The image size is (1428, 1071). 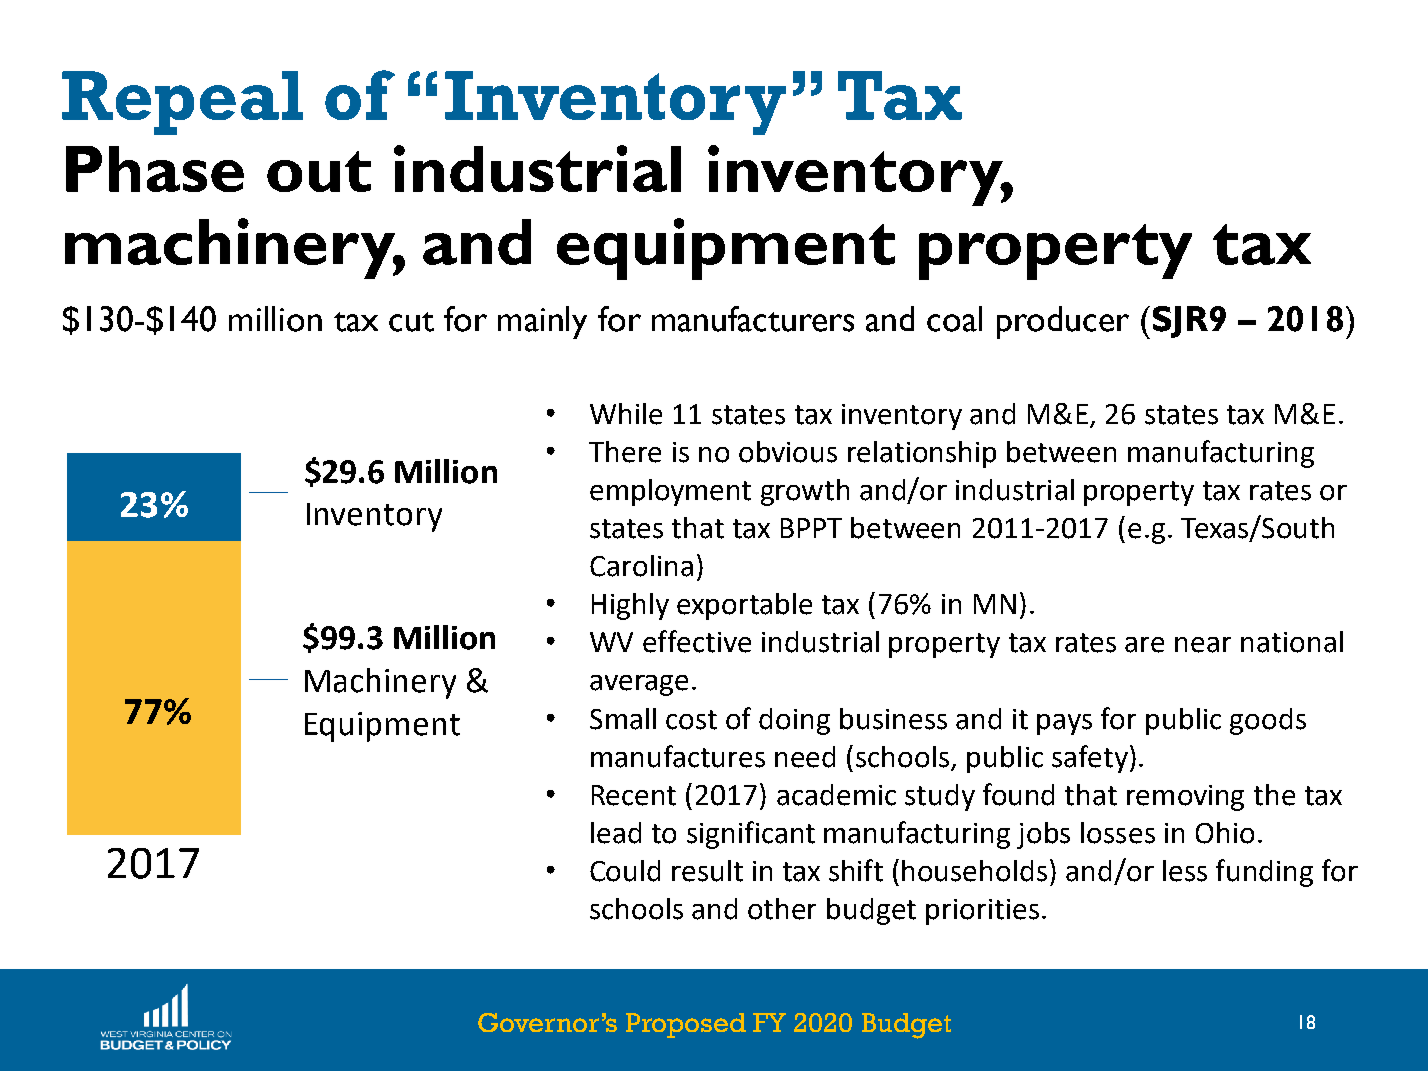 I want to click on Proposed, so click(x=686, y=1025).
